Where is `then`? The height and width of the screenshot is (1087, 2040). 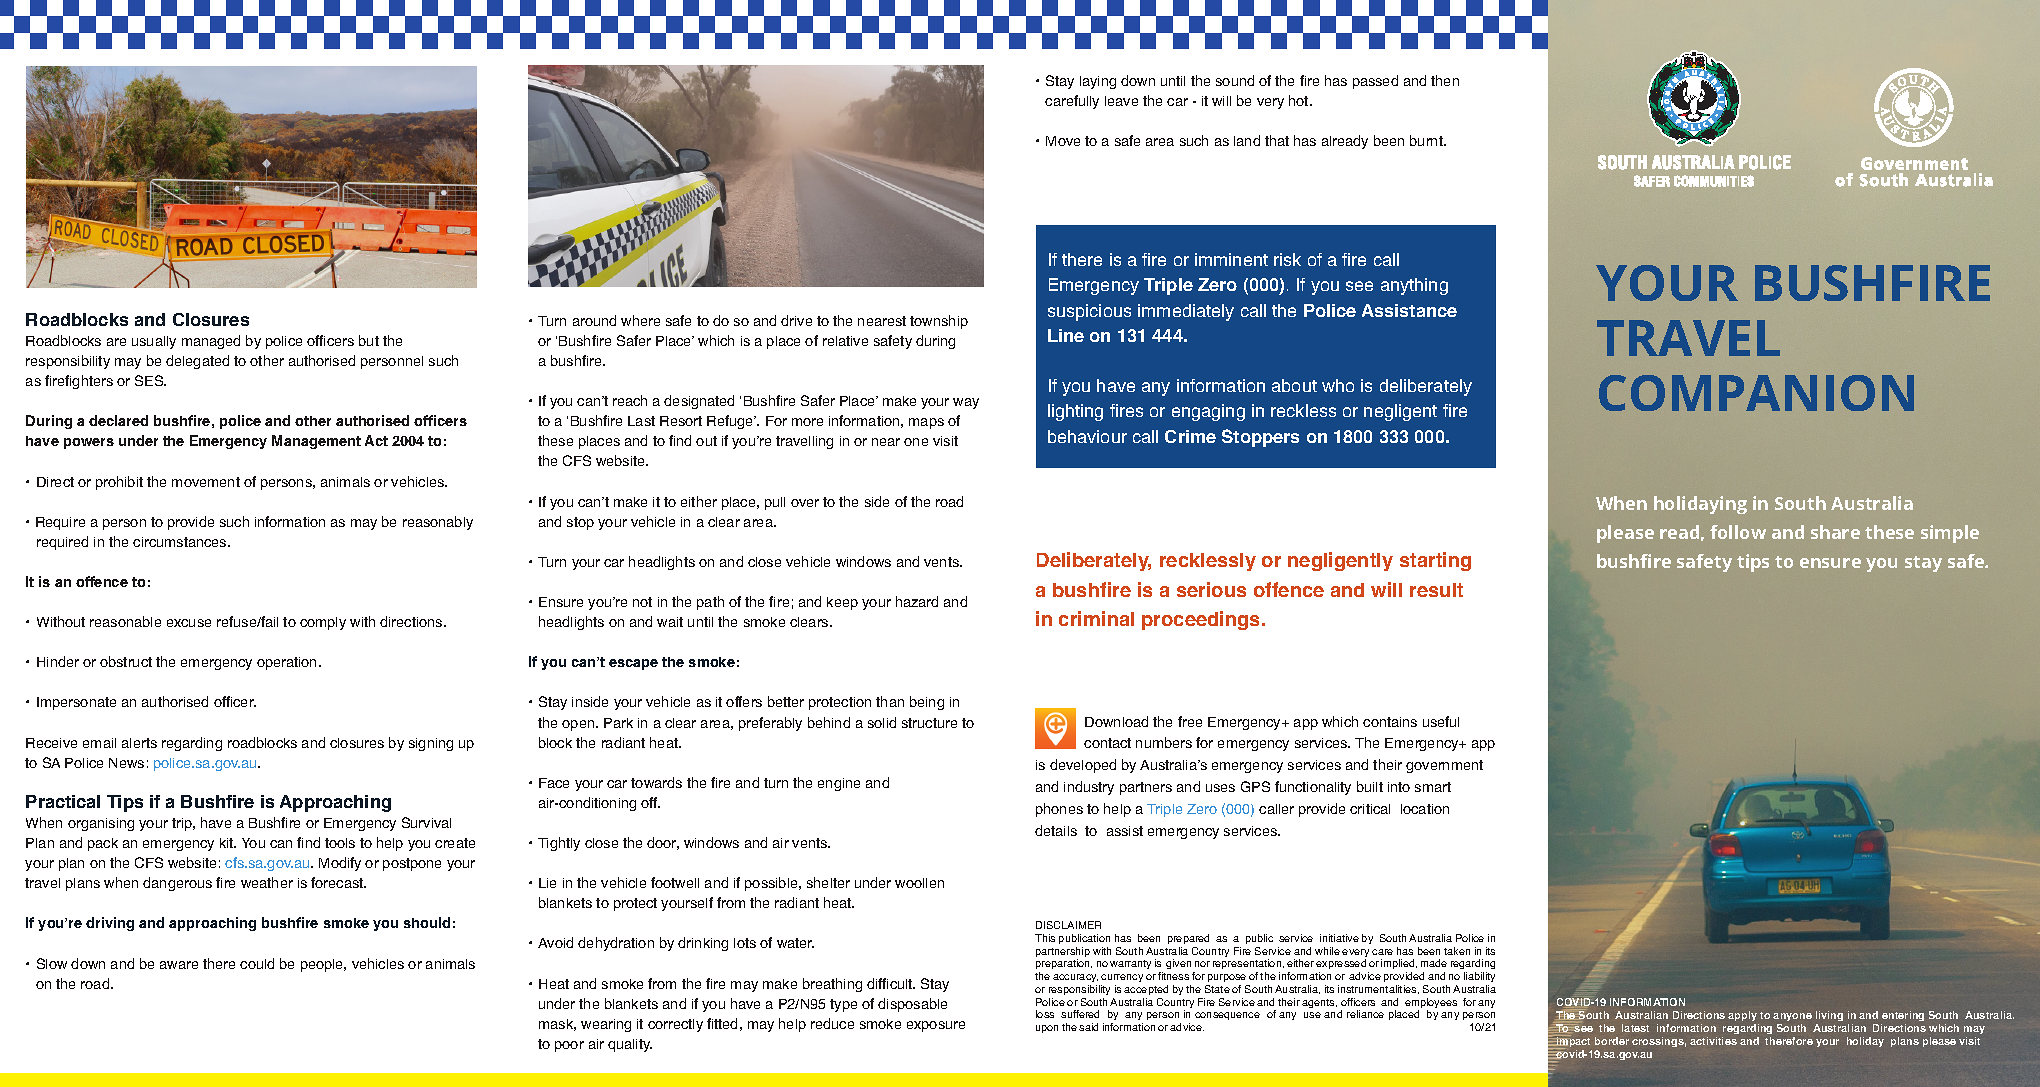
then is located at coordinates (1445, 80).
